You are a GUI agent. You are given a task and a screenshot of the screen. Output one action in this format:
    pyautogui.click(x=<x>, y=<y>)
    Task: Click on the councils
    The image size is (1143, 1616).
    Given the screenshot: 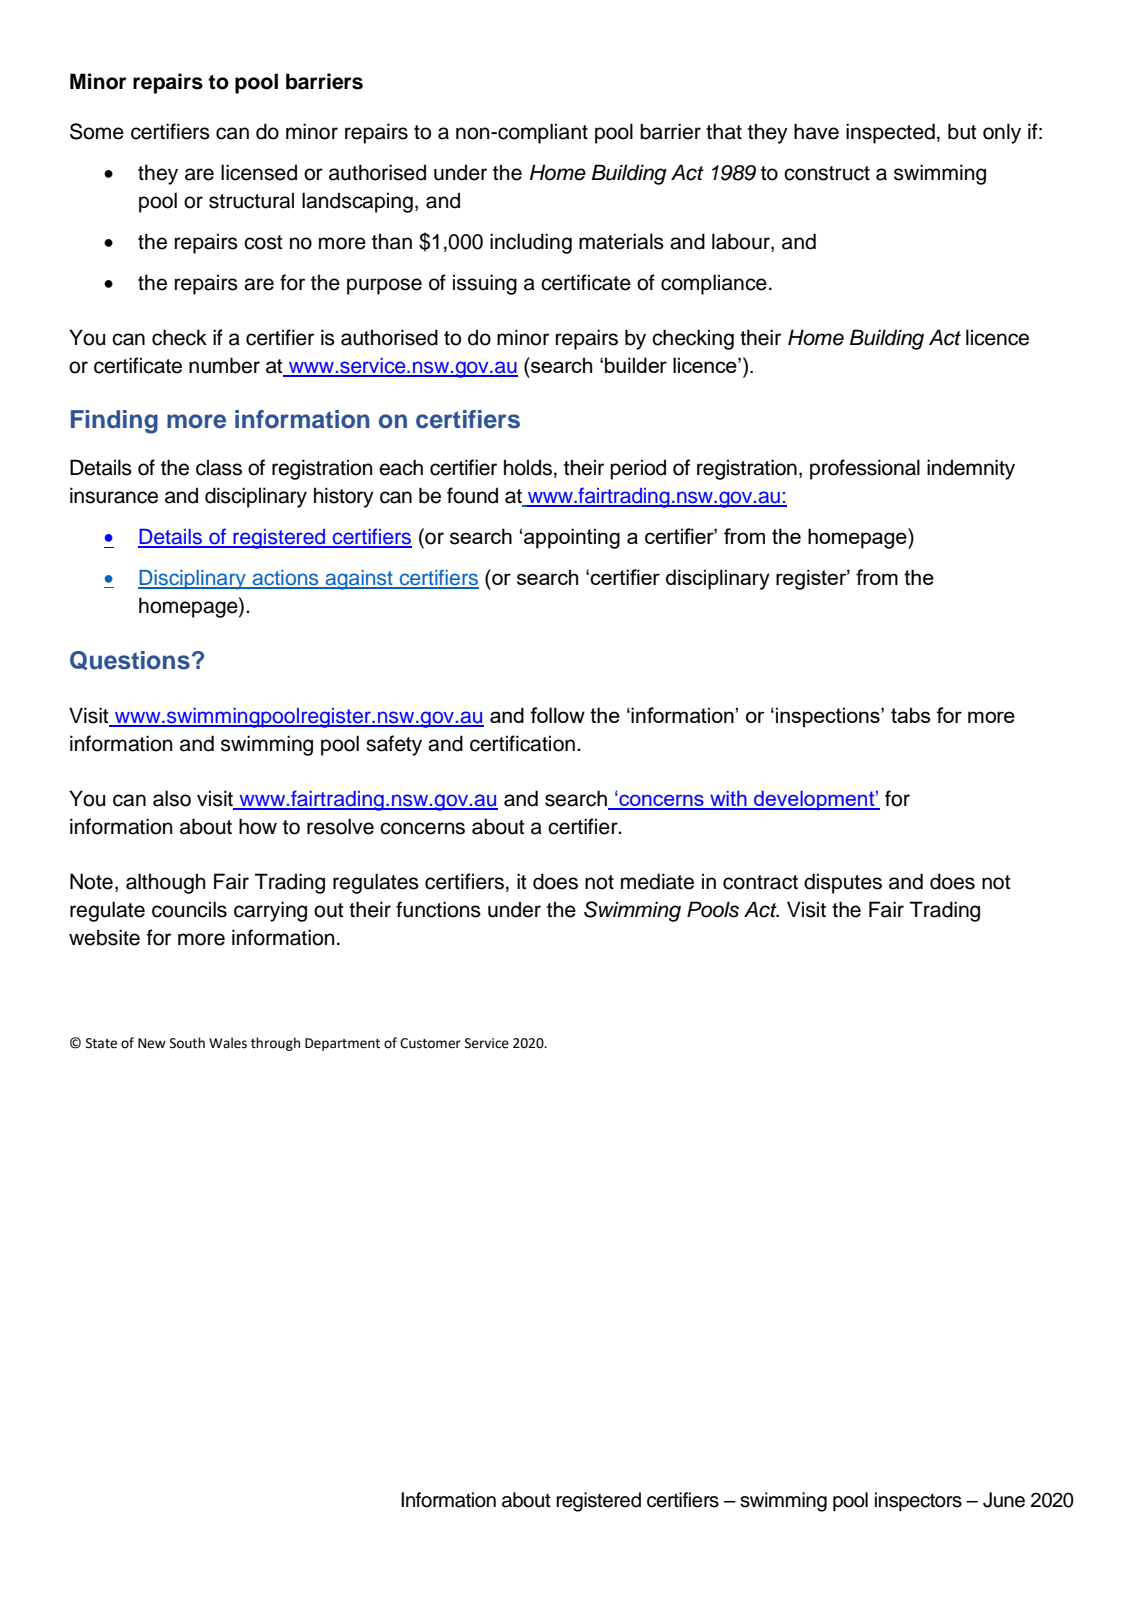 What is the action you would take?
    pyautogui.click(x=189, y=909)
